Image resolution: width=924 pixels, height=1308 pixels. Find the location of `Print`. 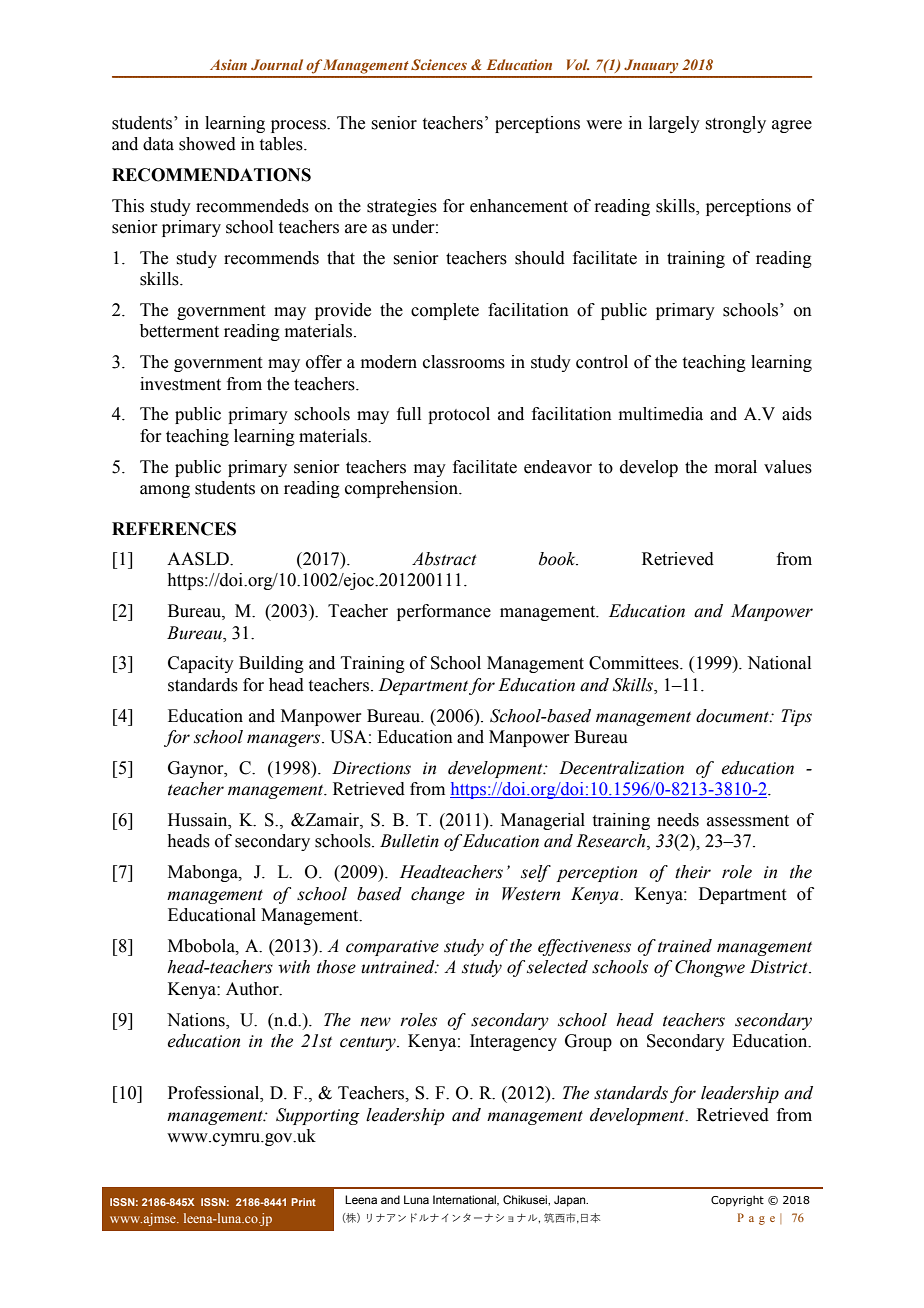

Print is located at coordinates (303, 1202).
